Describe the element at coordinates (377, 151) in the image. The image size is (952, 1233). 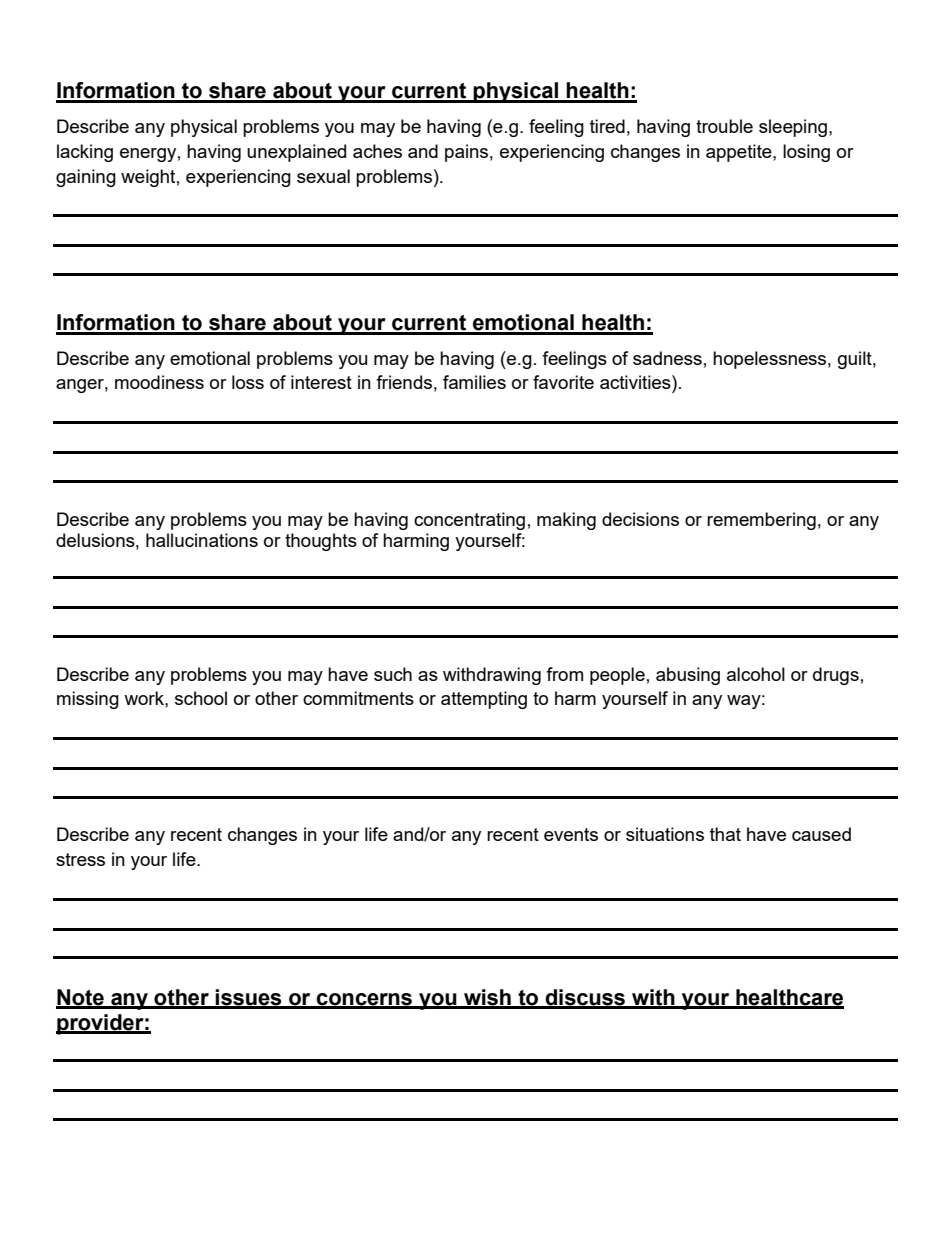
I see `aches` at that location.
